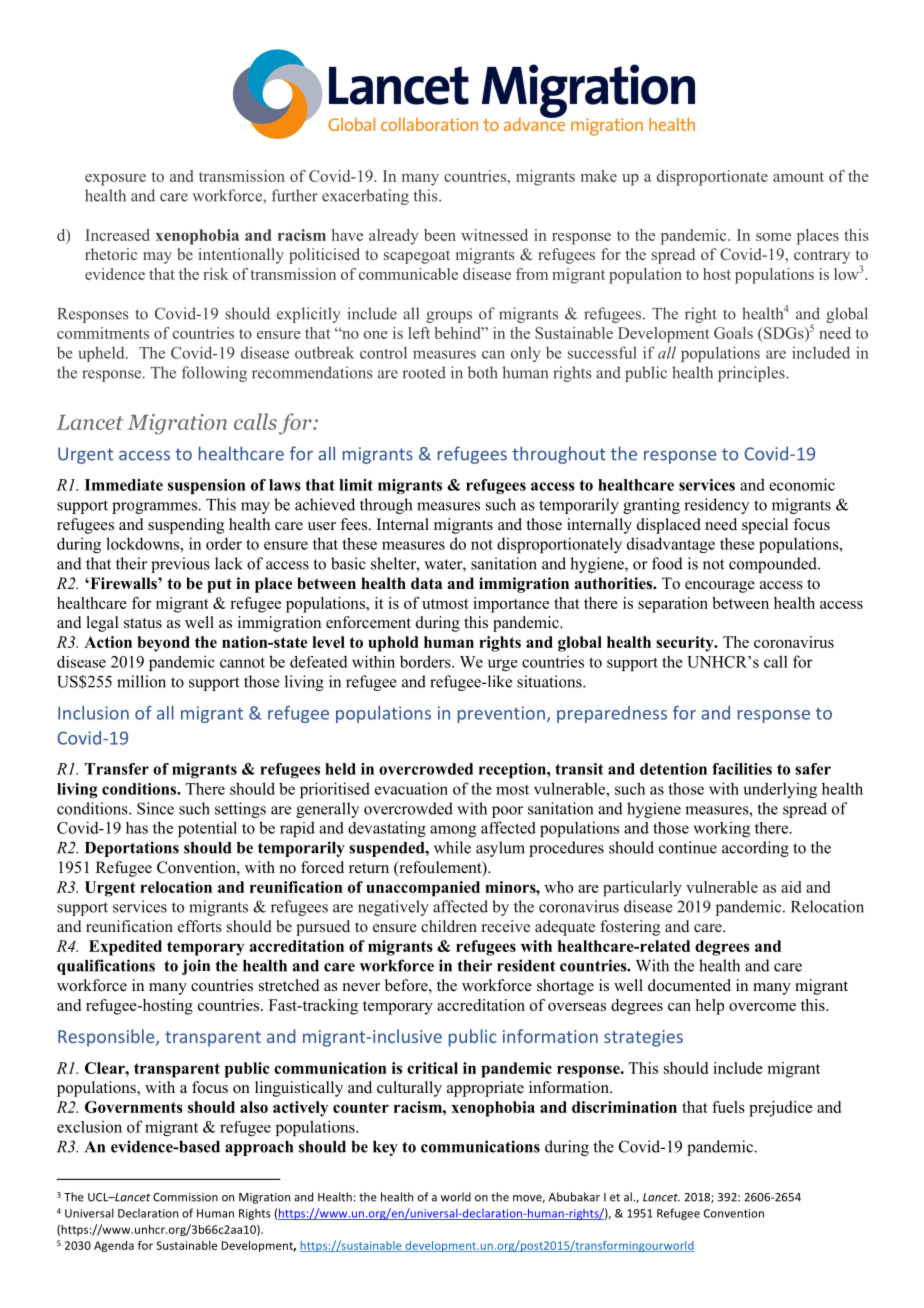 Image resolution: width=924 pixels, height=1308 pixels. Describe the element at coordinates (423, 889) in the screenshot. I see `unaccompanied` at that location.
